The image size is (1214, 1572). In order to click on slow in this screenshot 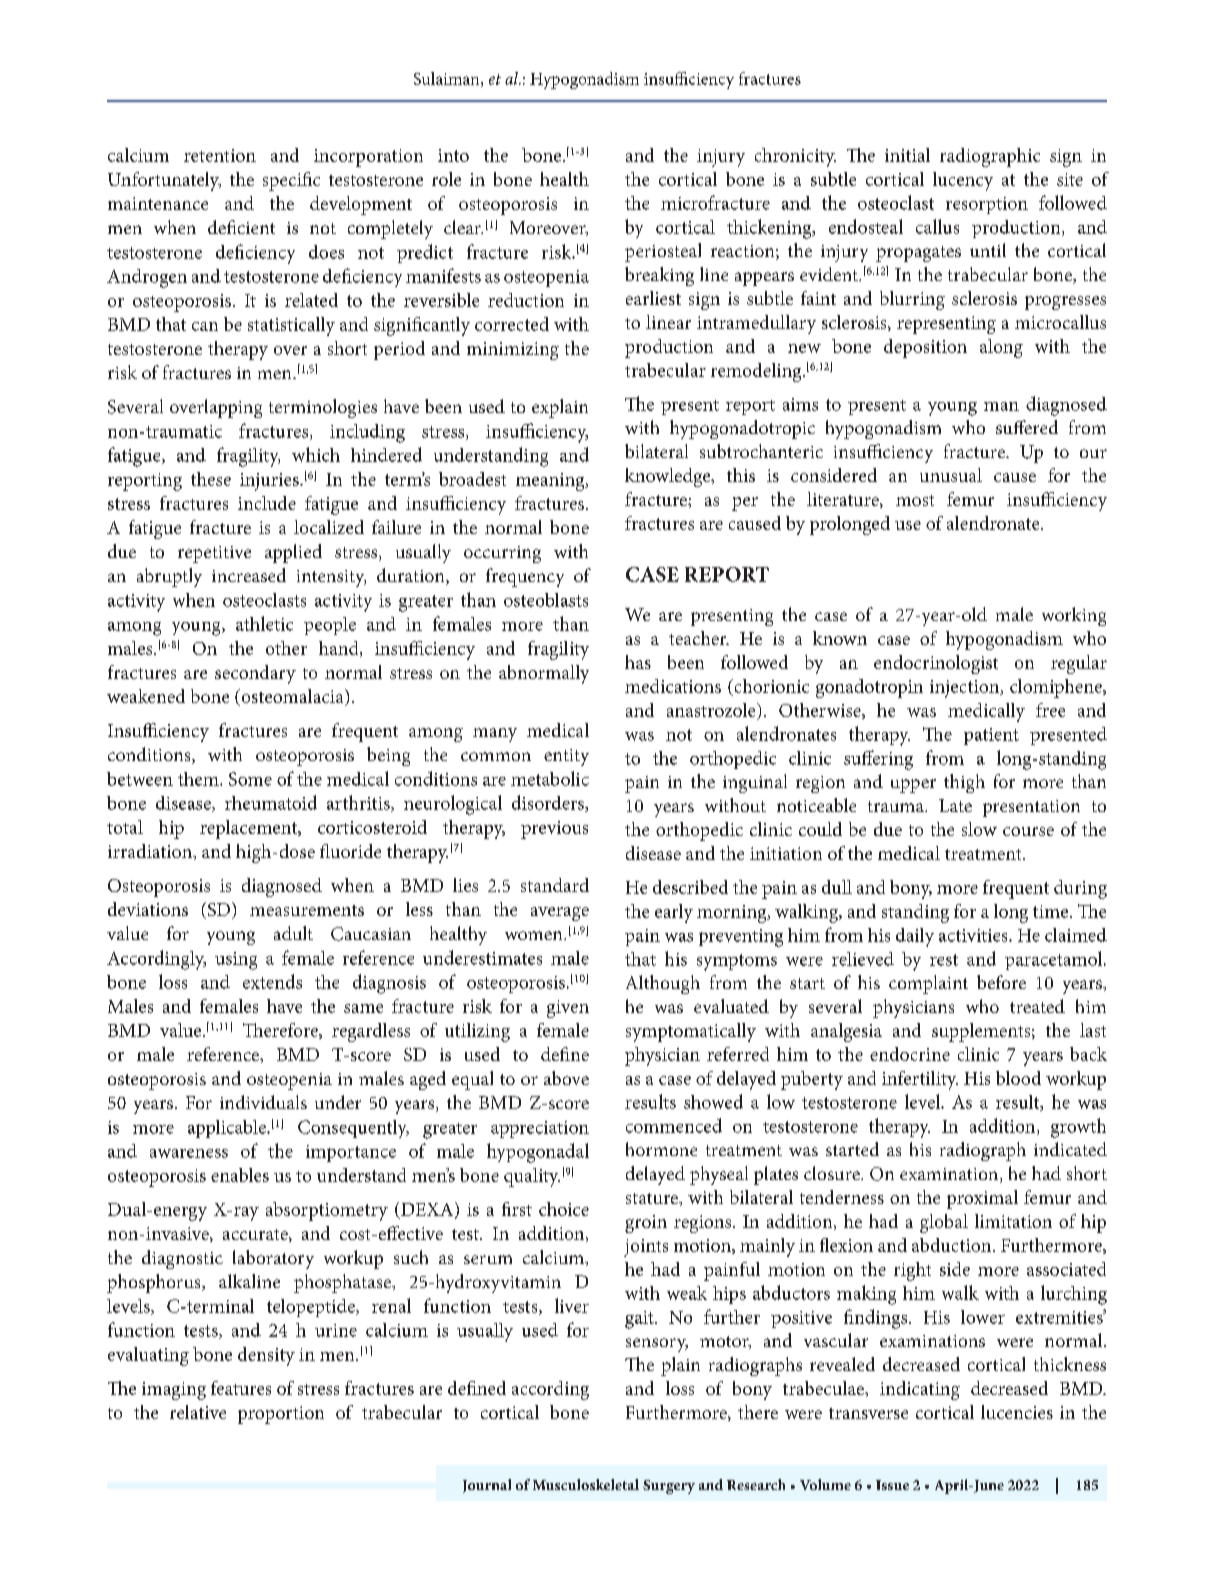, I will do `click(979, 829)`.
